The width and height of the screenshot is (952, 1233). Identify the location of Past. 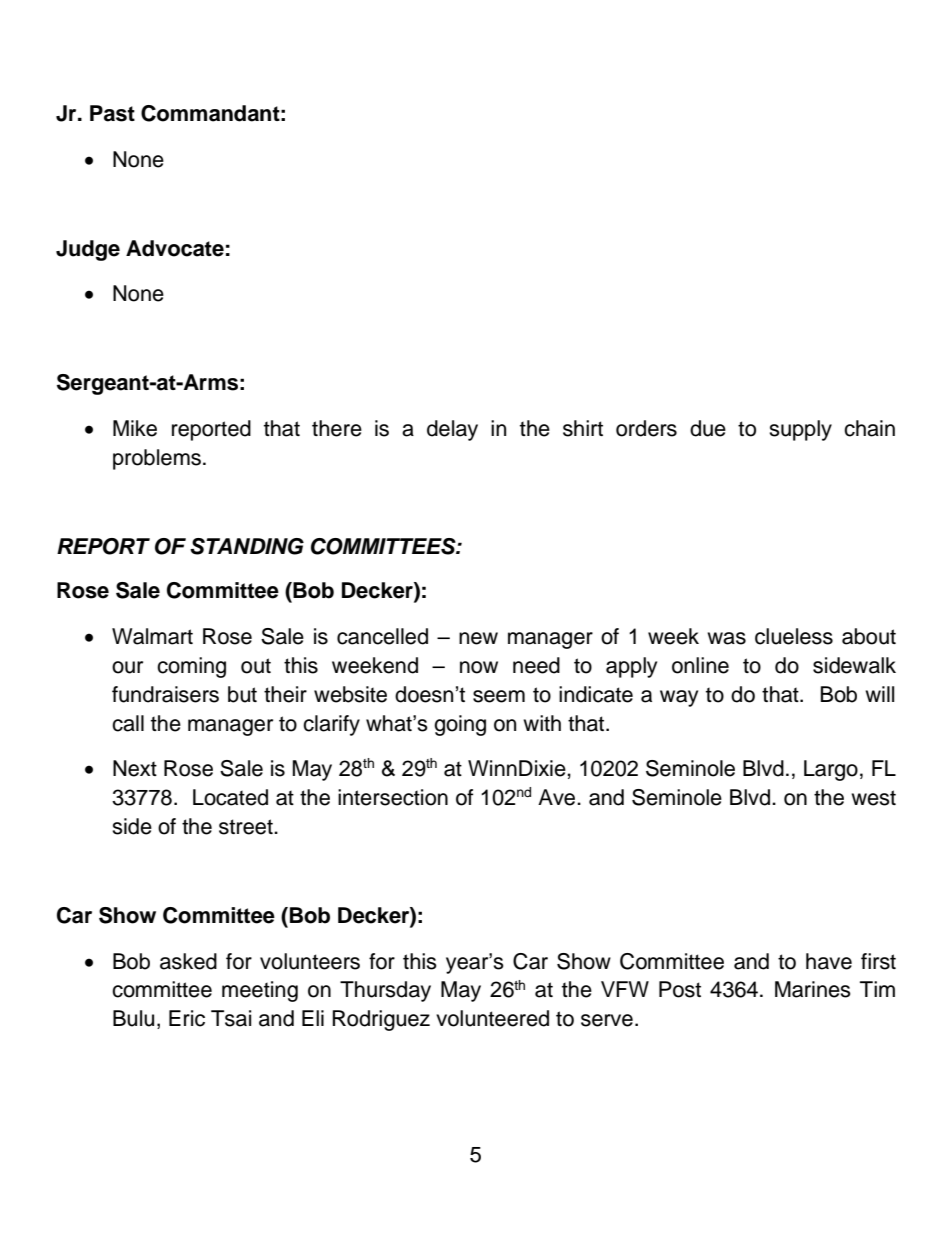
(112, 113).
